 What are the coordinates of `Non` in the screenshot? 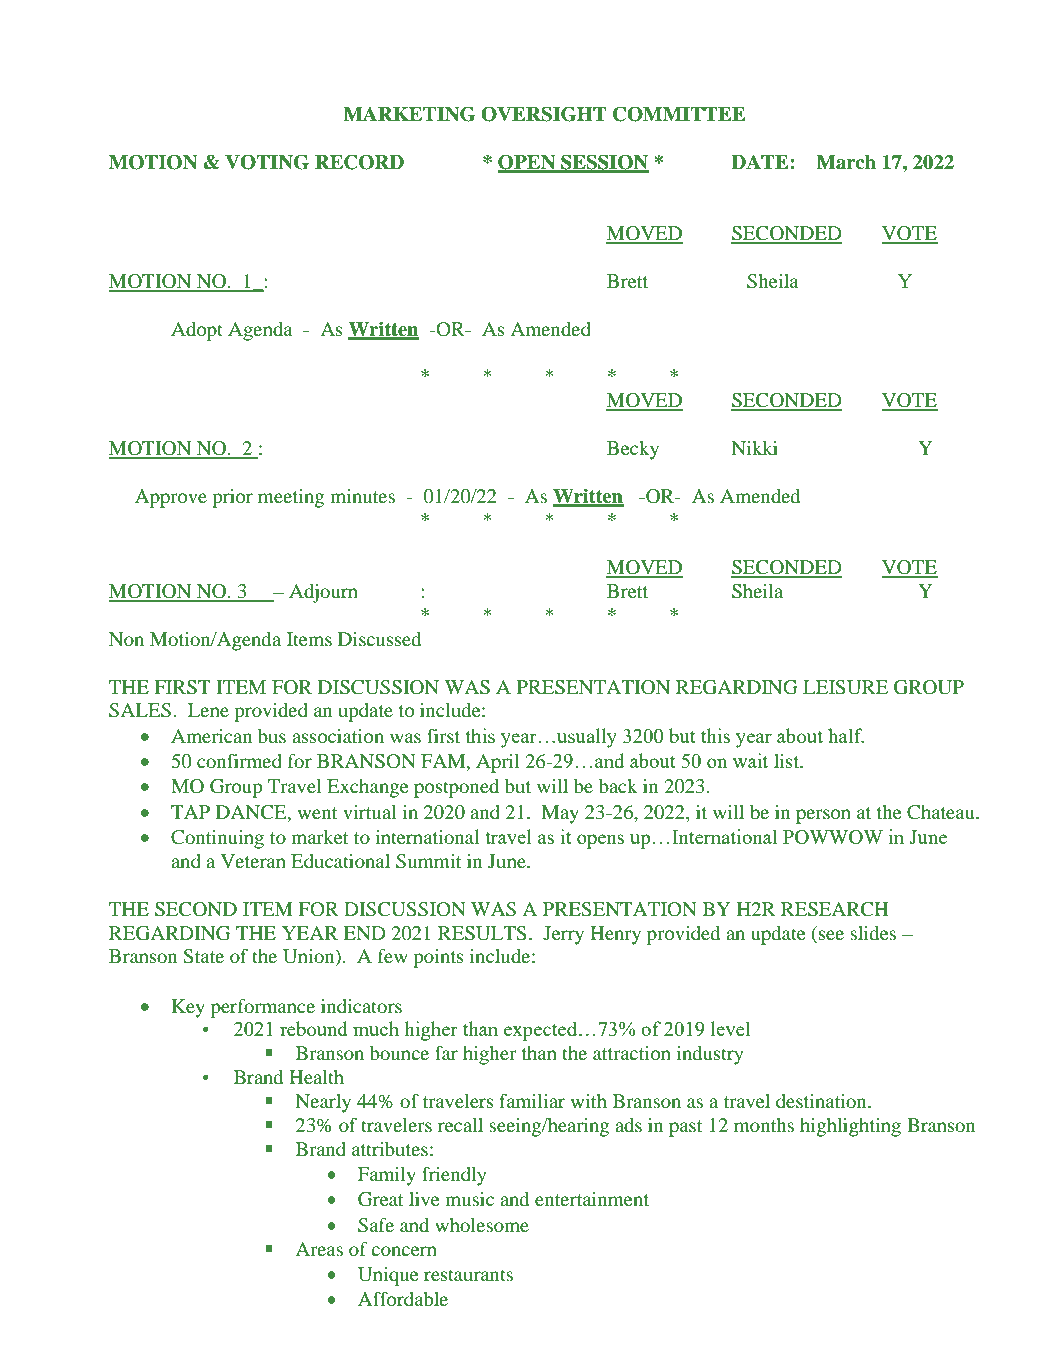 It's located at (126, 639).
